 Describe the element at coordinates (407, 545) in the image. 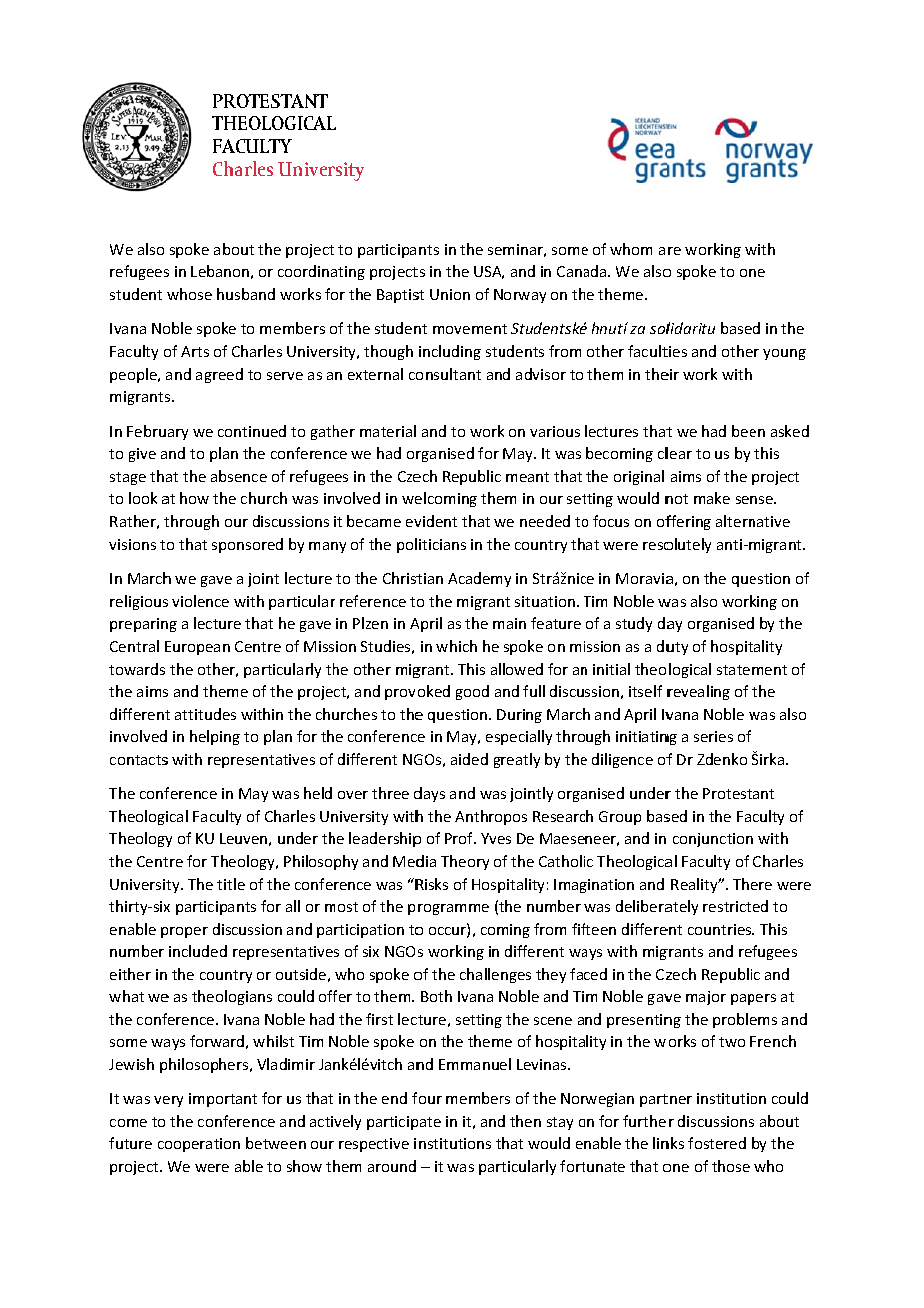

I see `pol` at that location.
